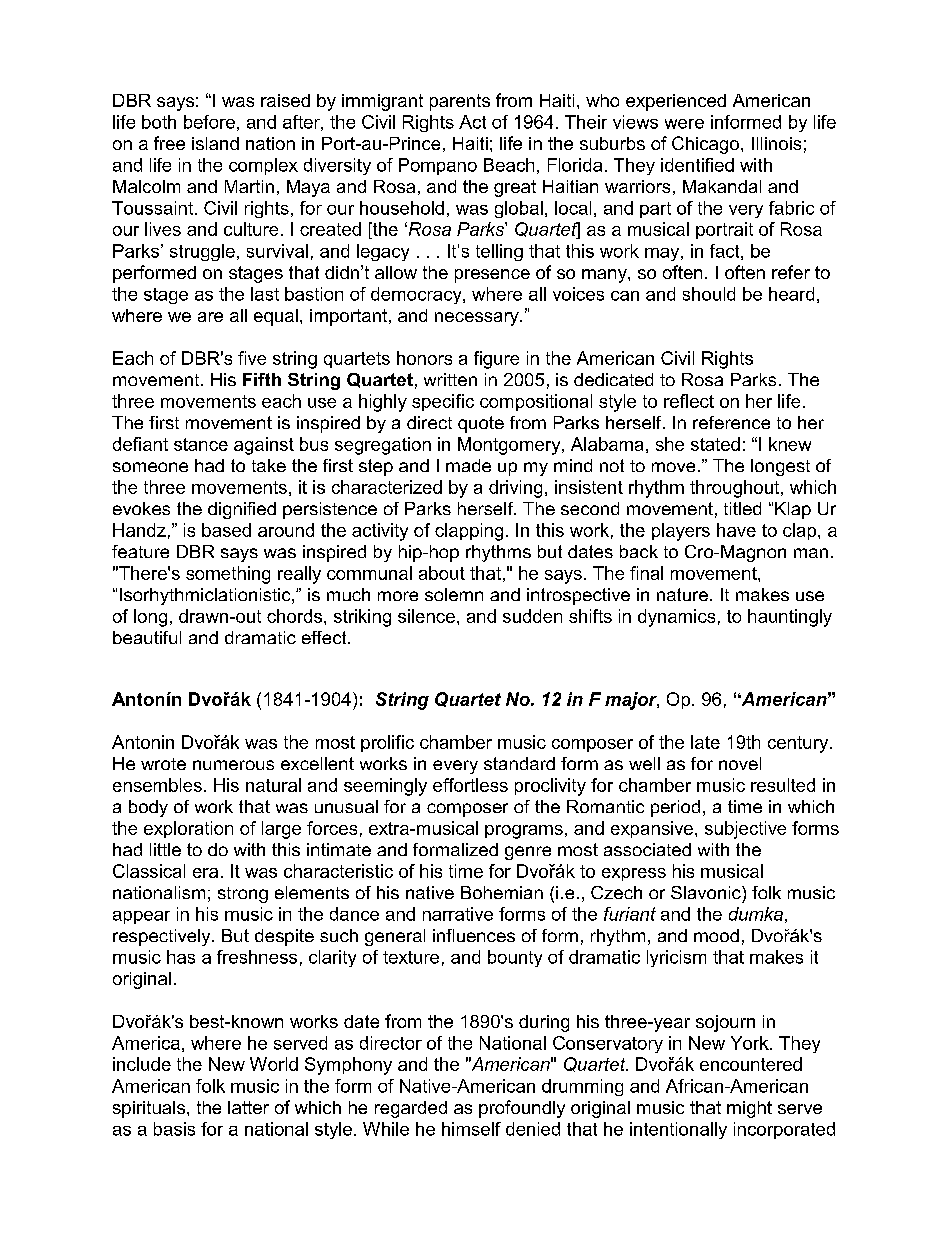  I want to click on himself, so click(471, 1129).
